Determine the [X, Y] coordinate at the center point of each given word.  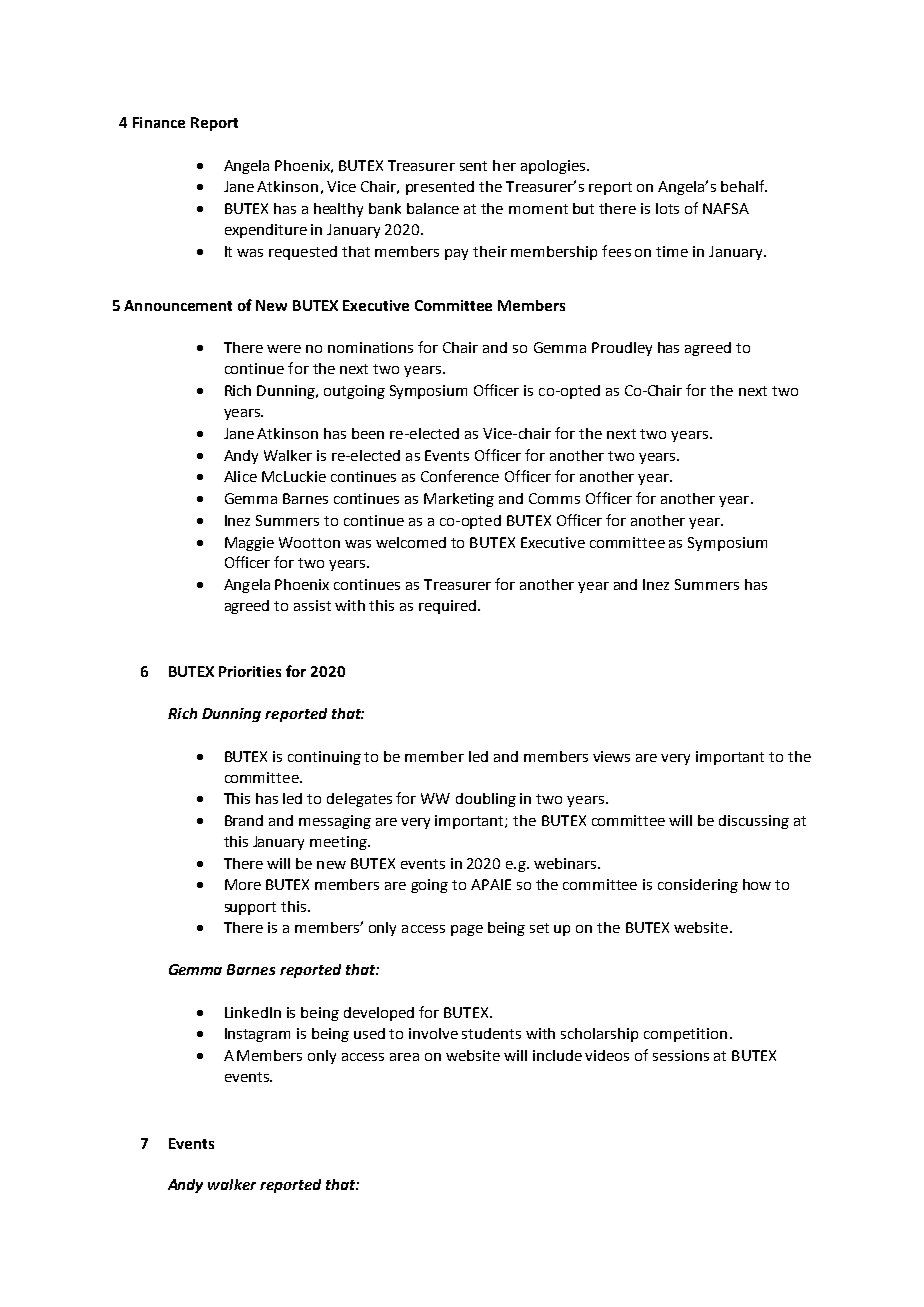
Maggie [249, 544]
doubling [486, 800]
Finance [159, 122]
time [672, 251]
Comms [554, 498]
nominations [370, 347]
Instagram [257, 1035]
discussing [754, 822]
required [449, 607]
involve [433, 1033]
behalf [744, 186]
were [284, 349]
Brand [244, 820]
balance [433, 208]
